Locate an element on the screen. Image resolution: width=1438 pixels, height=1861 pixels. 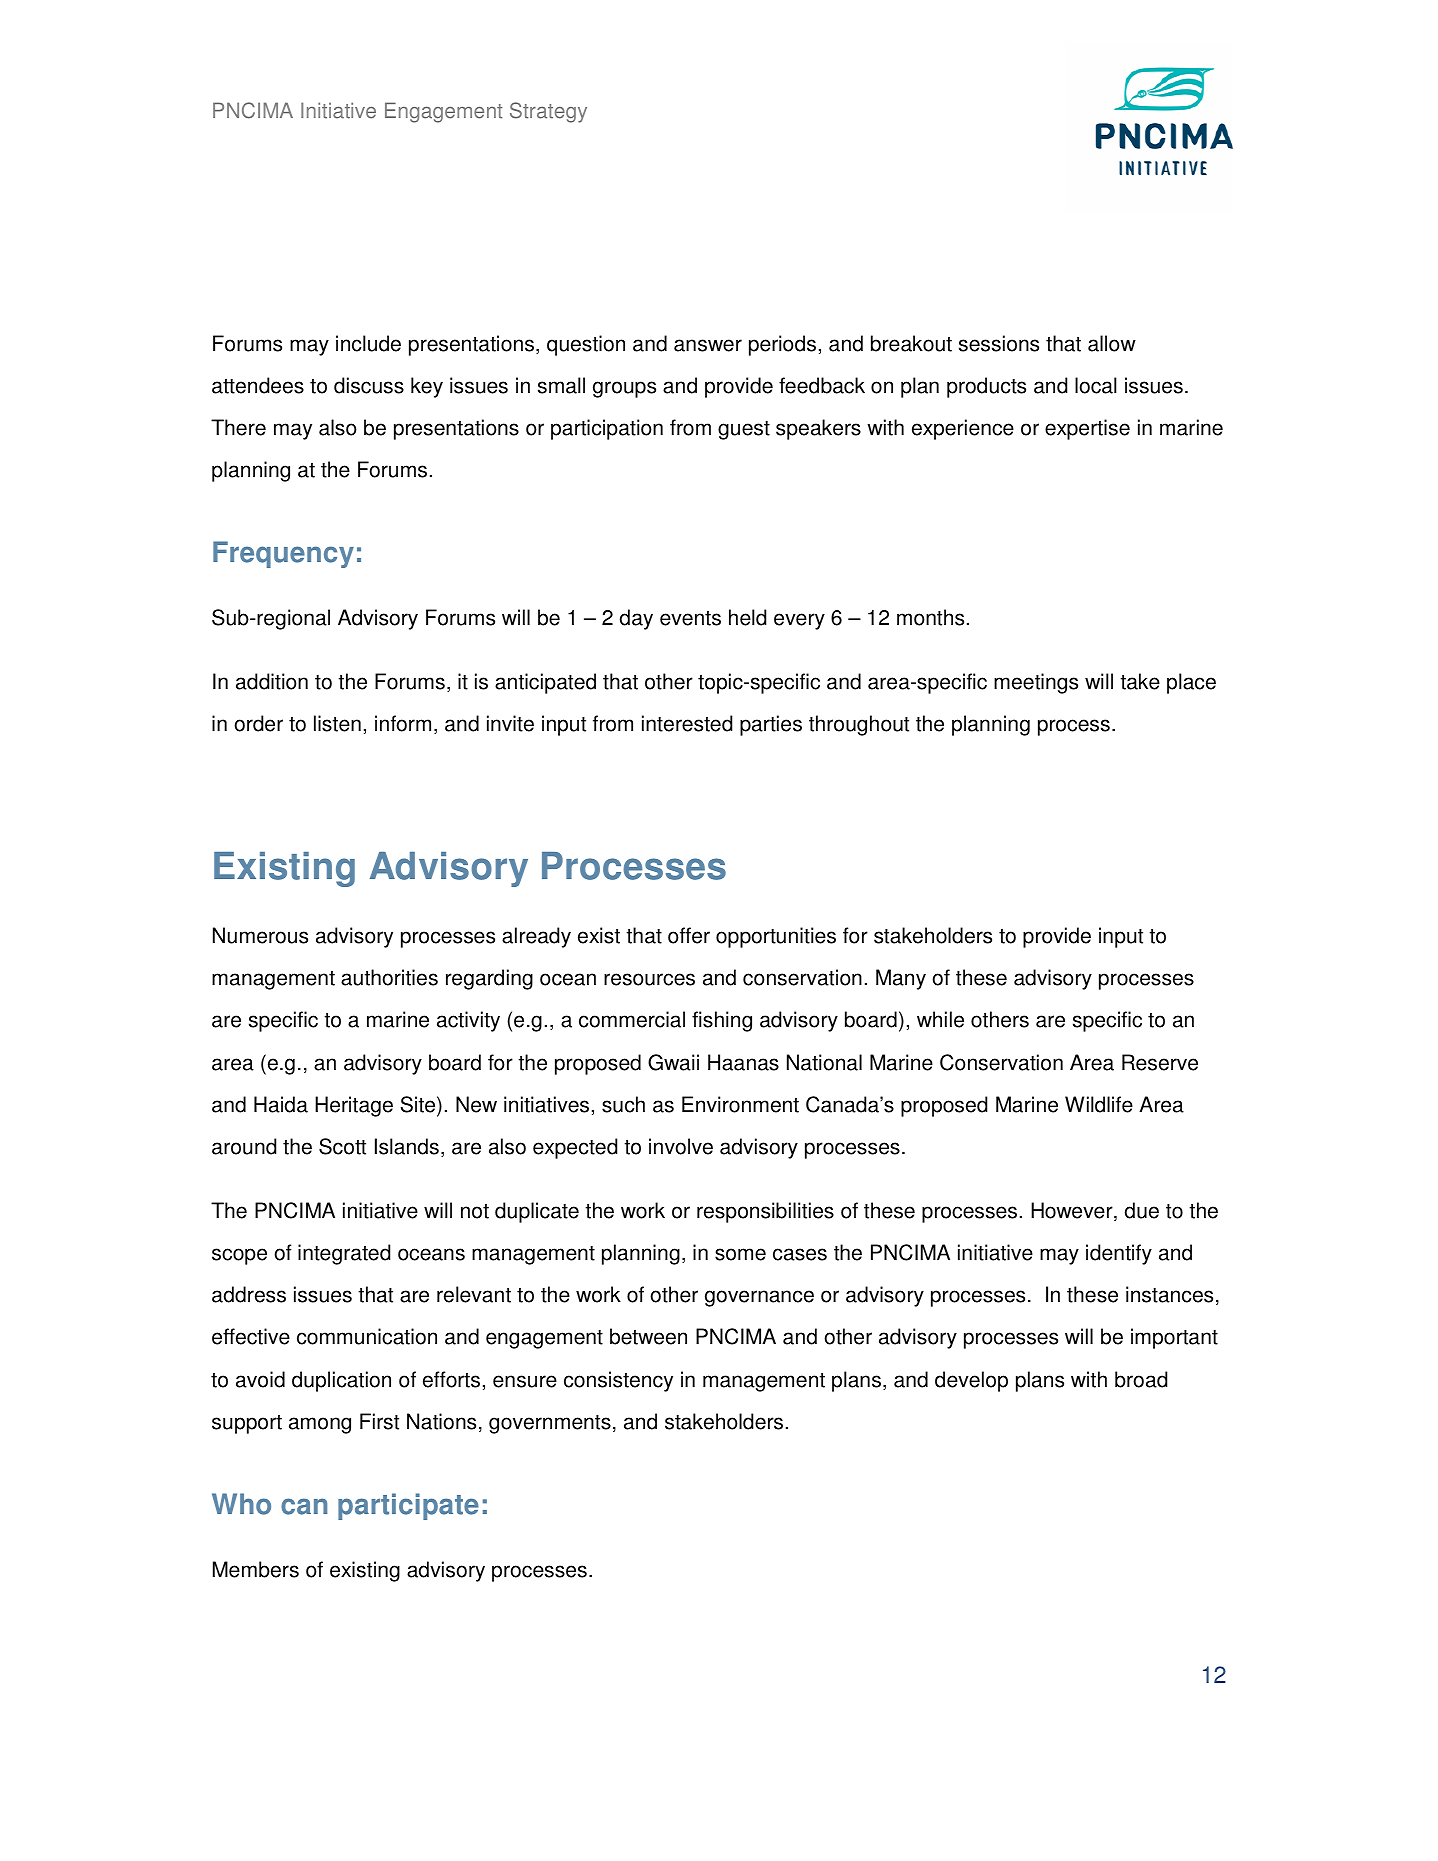
Heritage is located at coordinates (354, 1106).
